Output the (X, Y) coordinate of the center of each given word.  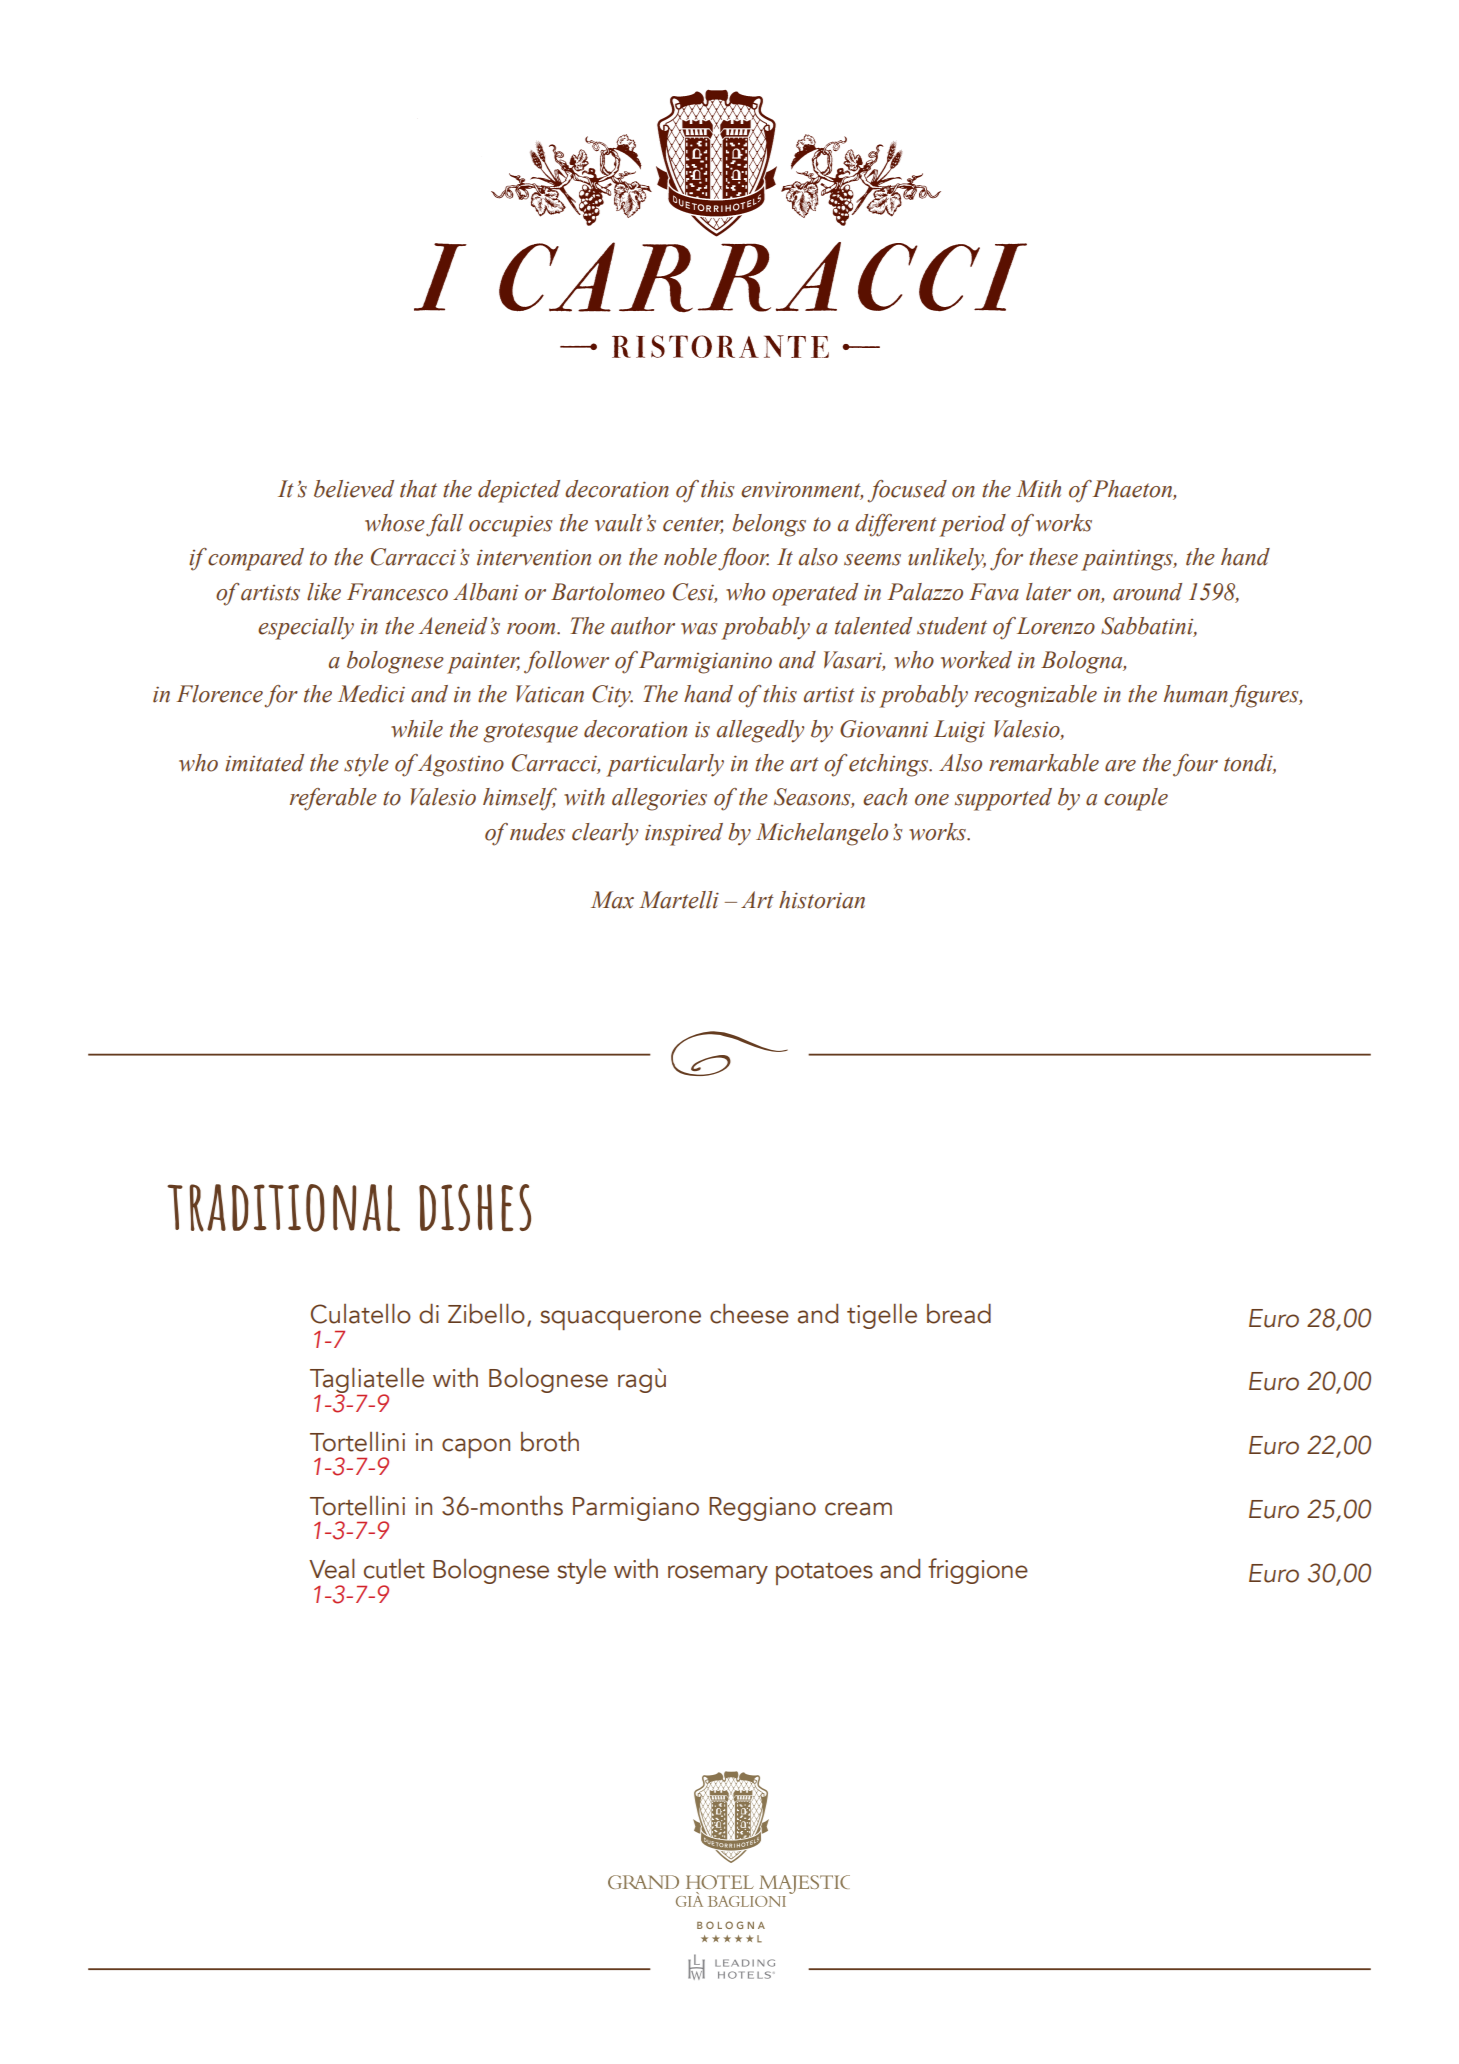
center (693, 525)
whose (395, 523)
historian (822, 900)
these (1053, 557)
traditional (283, 1208)
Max (612, 900)
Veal (332, 1569)
